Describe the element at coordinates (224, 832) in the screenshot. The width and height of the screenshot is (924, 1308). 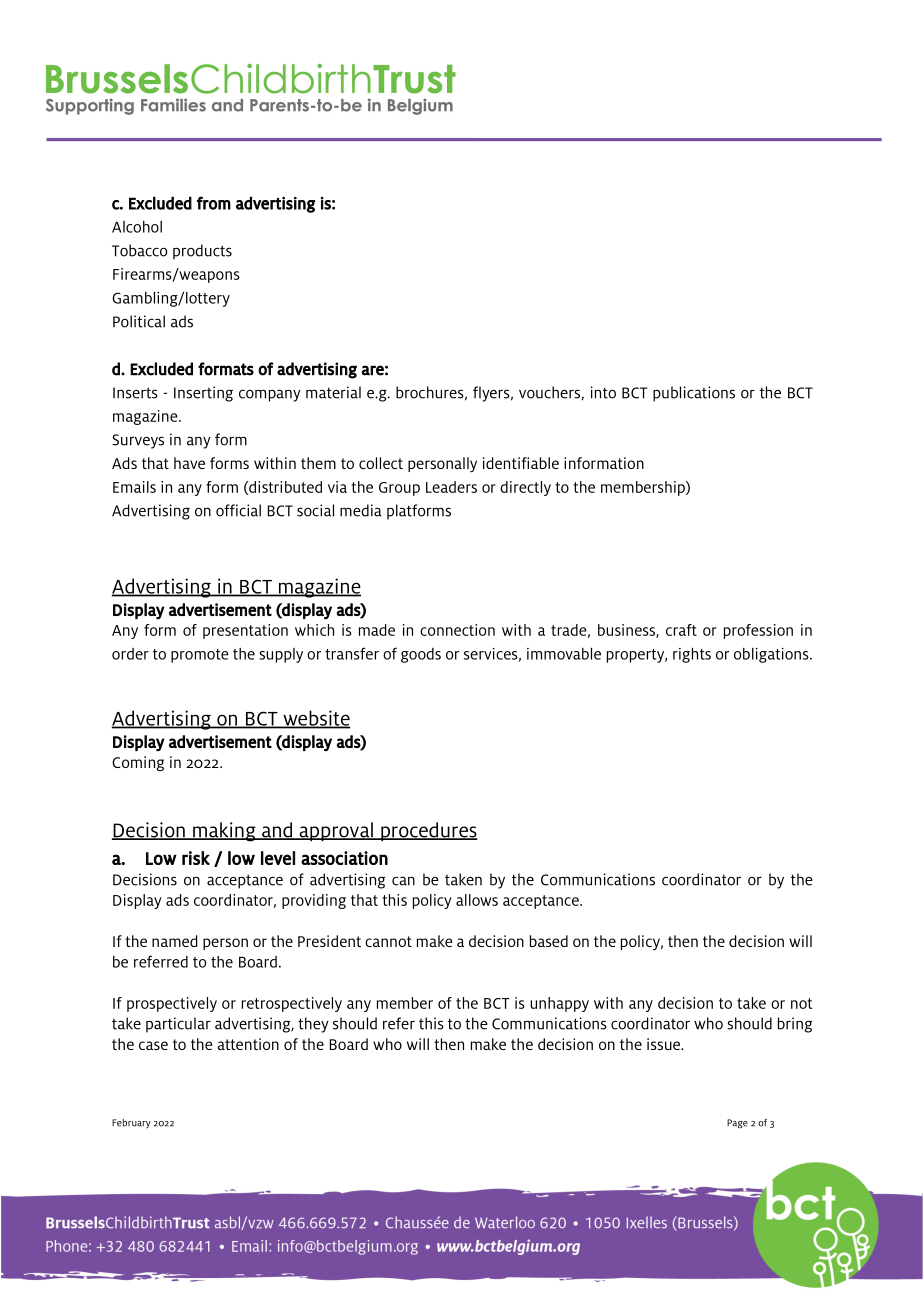
I see `making` at that location.
